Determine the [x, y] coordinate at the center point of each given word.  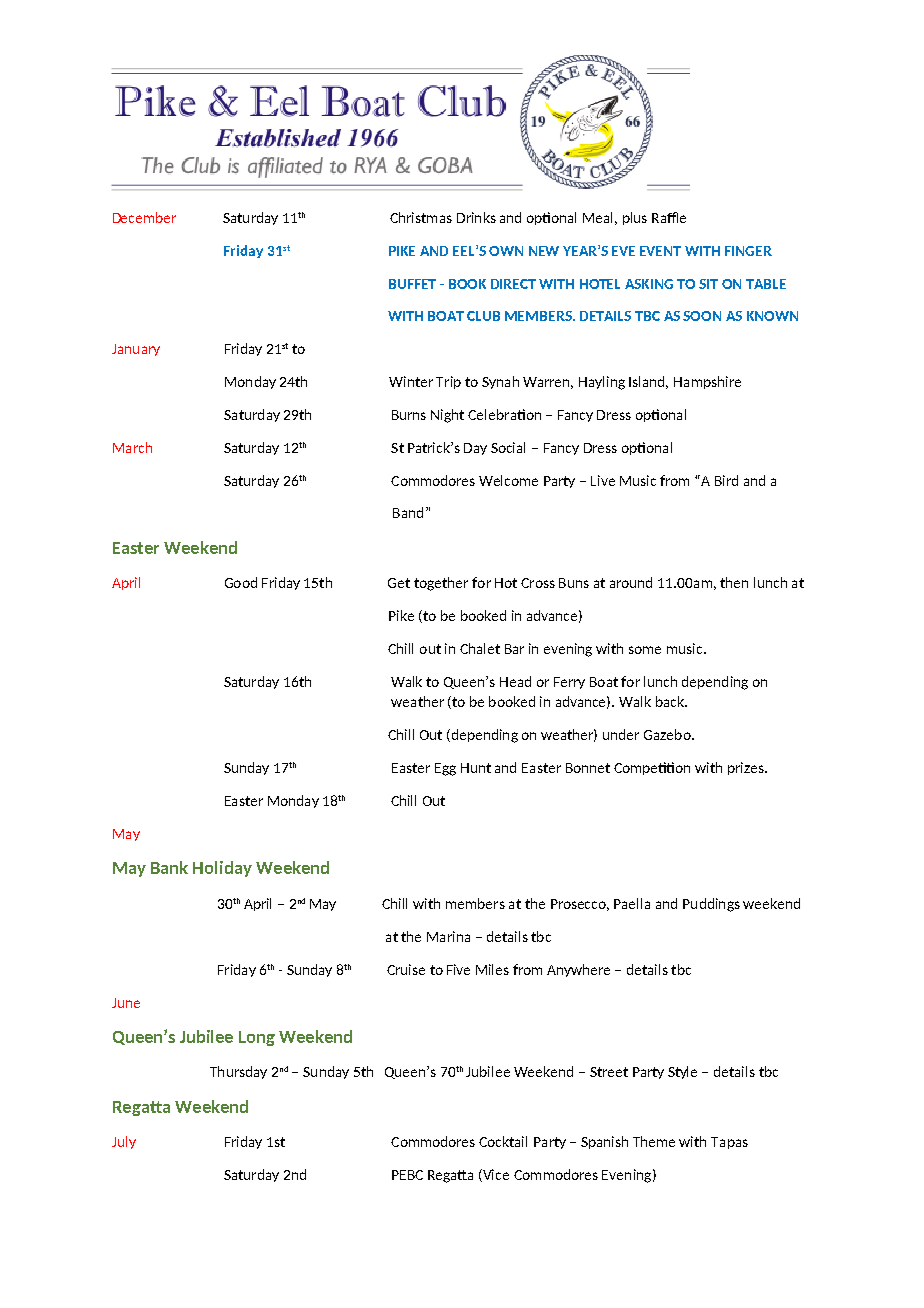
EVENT [660, 251]
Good [241, 582]
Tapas [729, 1143]
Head [515, 681]
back [671, 701]
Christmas [421, 217]
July [124, 1142]
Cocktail [503, 1141]
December [144, 217]
